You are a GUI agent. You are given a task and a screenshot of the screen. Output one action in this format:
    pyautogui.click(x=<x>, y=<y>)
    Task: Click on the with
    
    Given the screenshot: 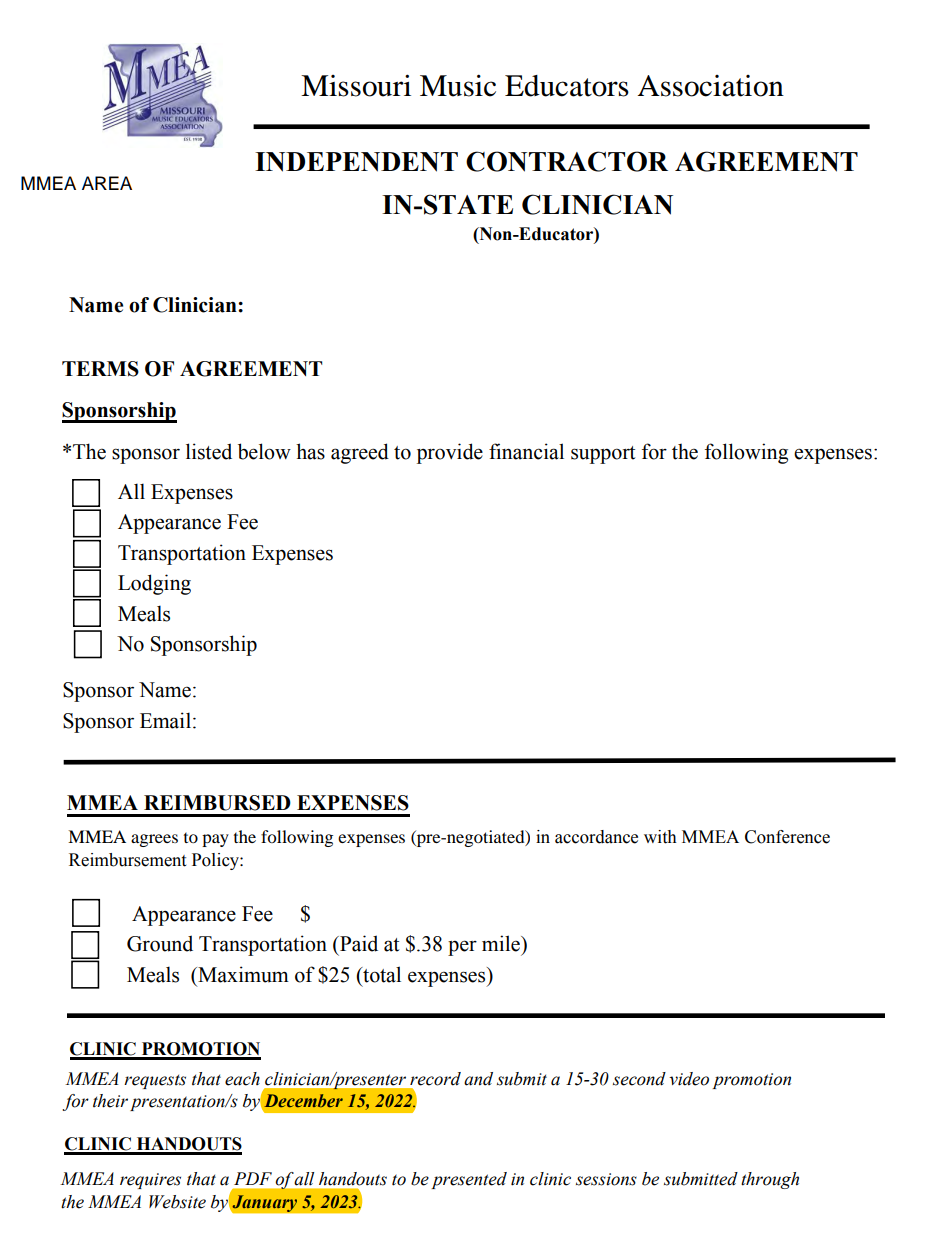 What is the action you would take?
    pyautogui.click(x=660, y=837)
